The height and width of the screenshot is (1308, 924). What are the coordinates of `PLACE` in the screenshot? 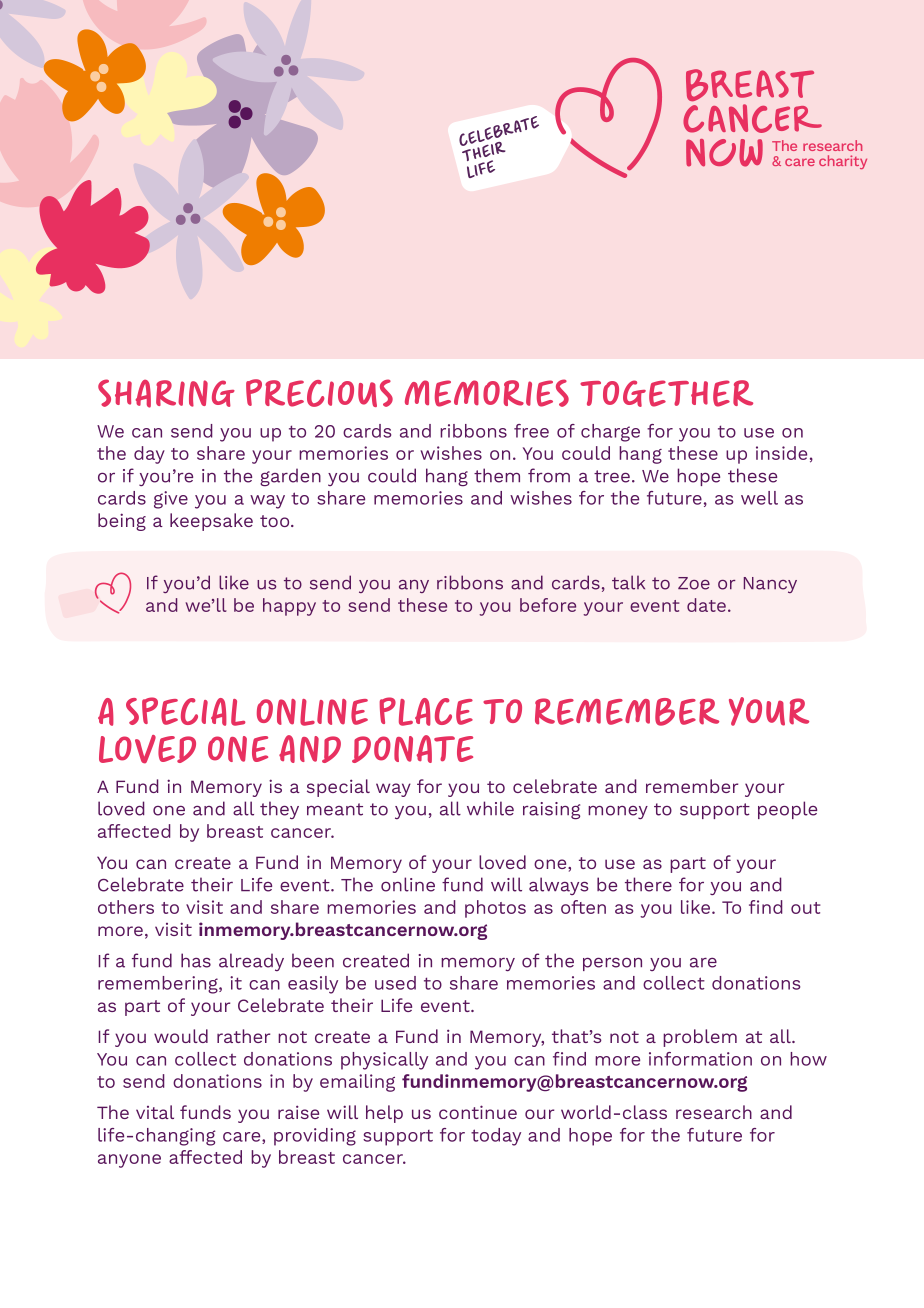 It's located at (426, 711).
